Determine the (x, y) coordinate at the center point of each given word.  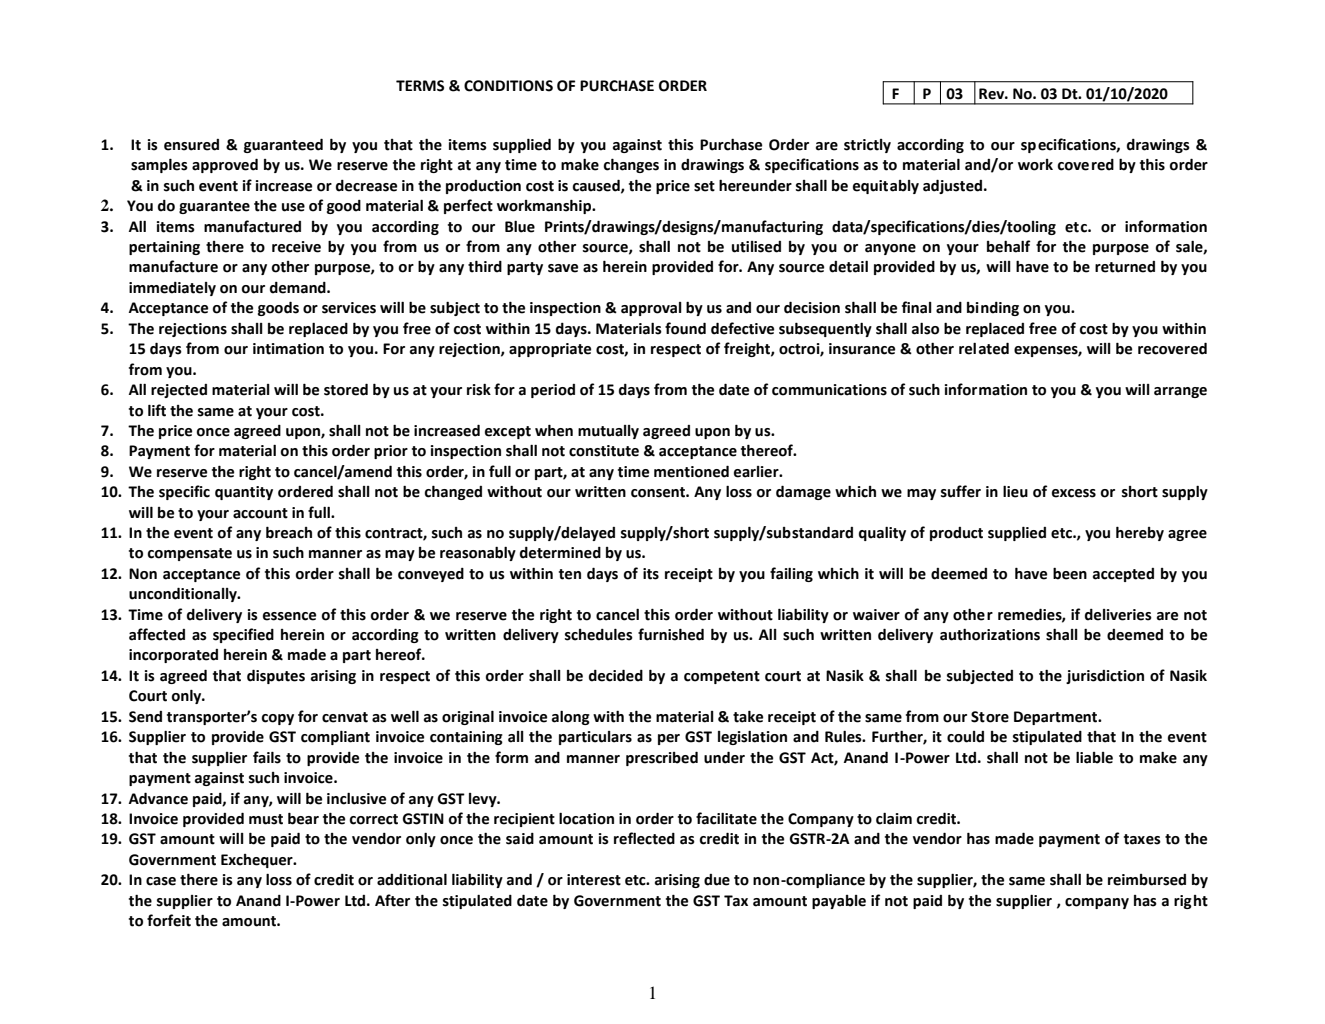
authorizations (990, 635)
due (717, 880)
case (161, 881)
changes (631, 165)
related (984, 348)
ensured (191, 145)
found (685, 328)
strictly (867, 146)
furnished (671, 634)
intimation (288, 349)
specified (243, 635)
